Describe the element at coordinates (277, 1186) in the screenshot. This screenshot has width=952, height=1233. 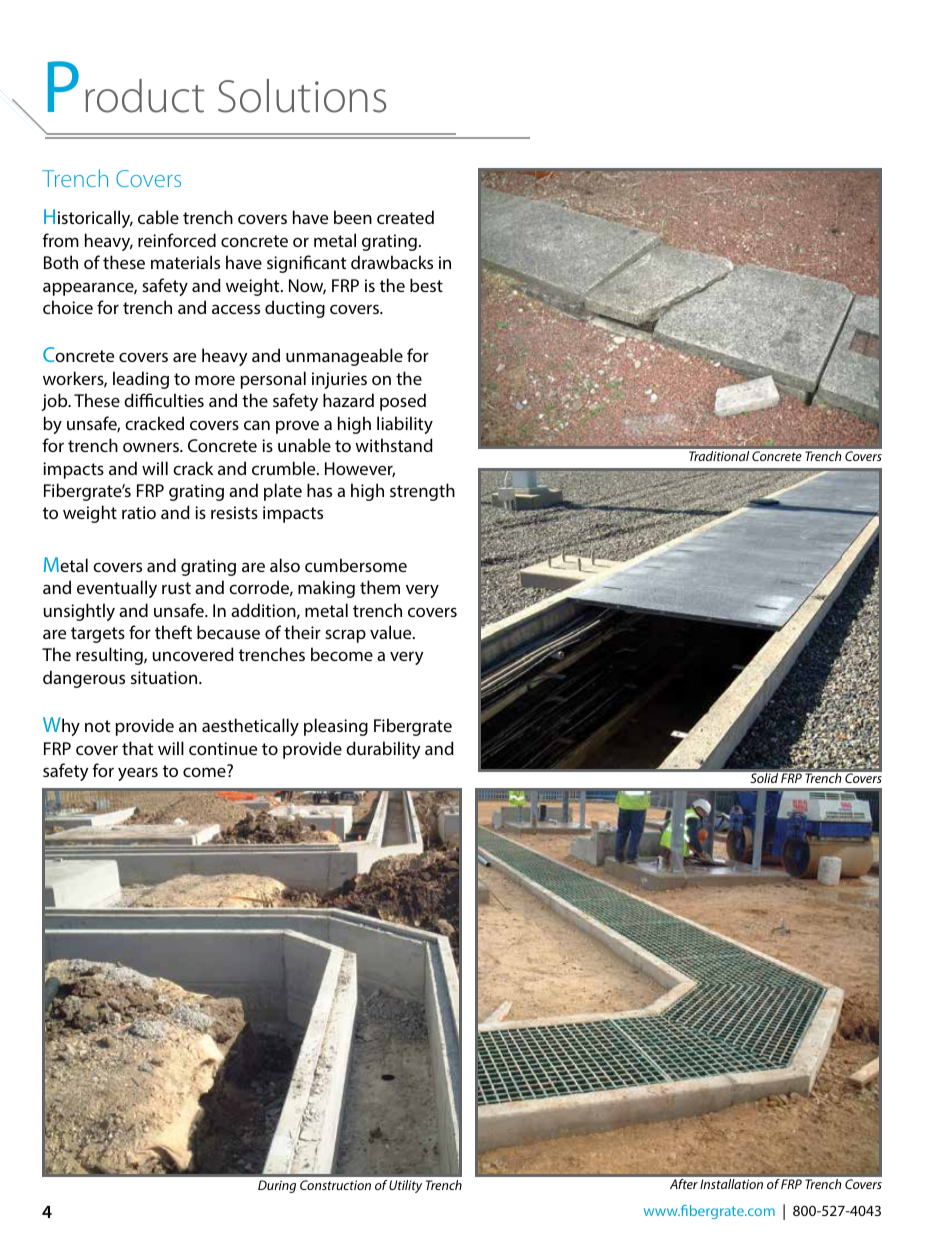
I see `During` at that location.
